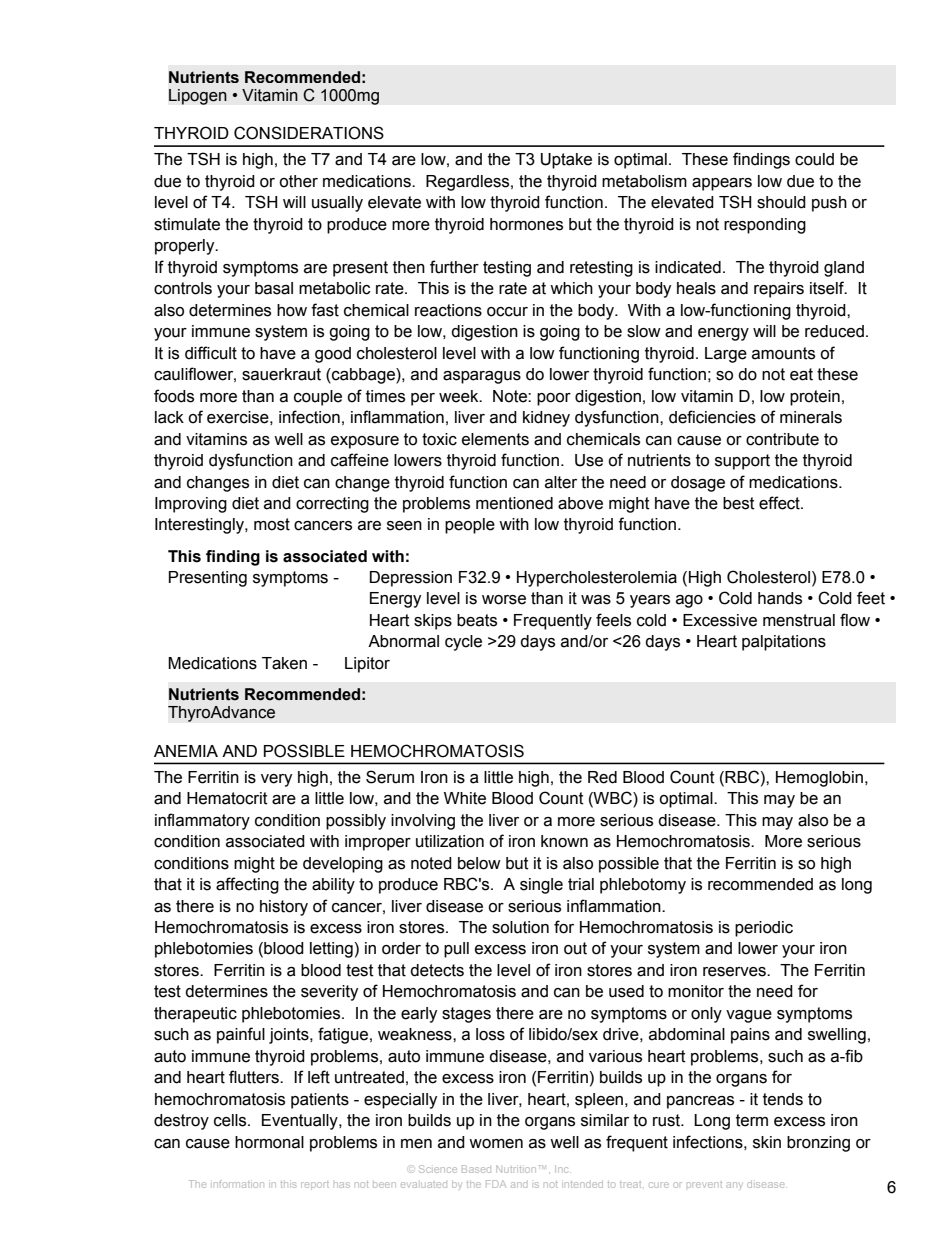 This document has height=1233, width=952. Describe the element at coordinates (269, 1142) in the document. I see `hormonal` at that location.
